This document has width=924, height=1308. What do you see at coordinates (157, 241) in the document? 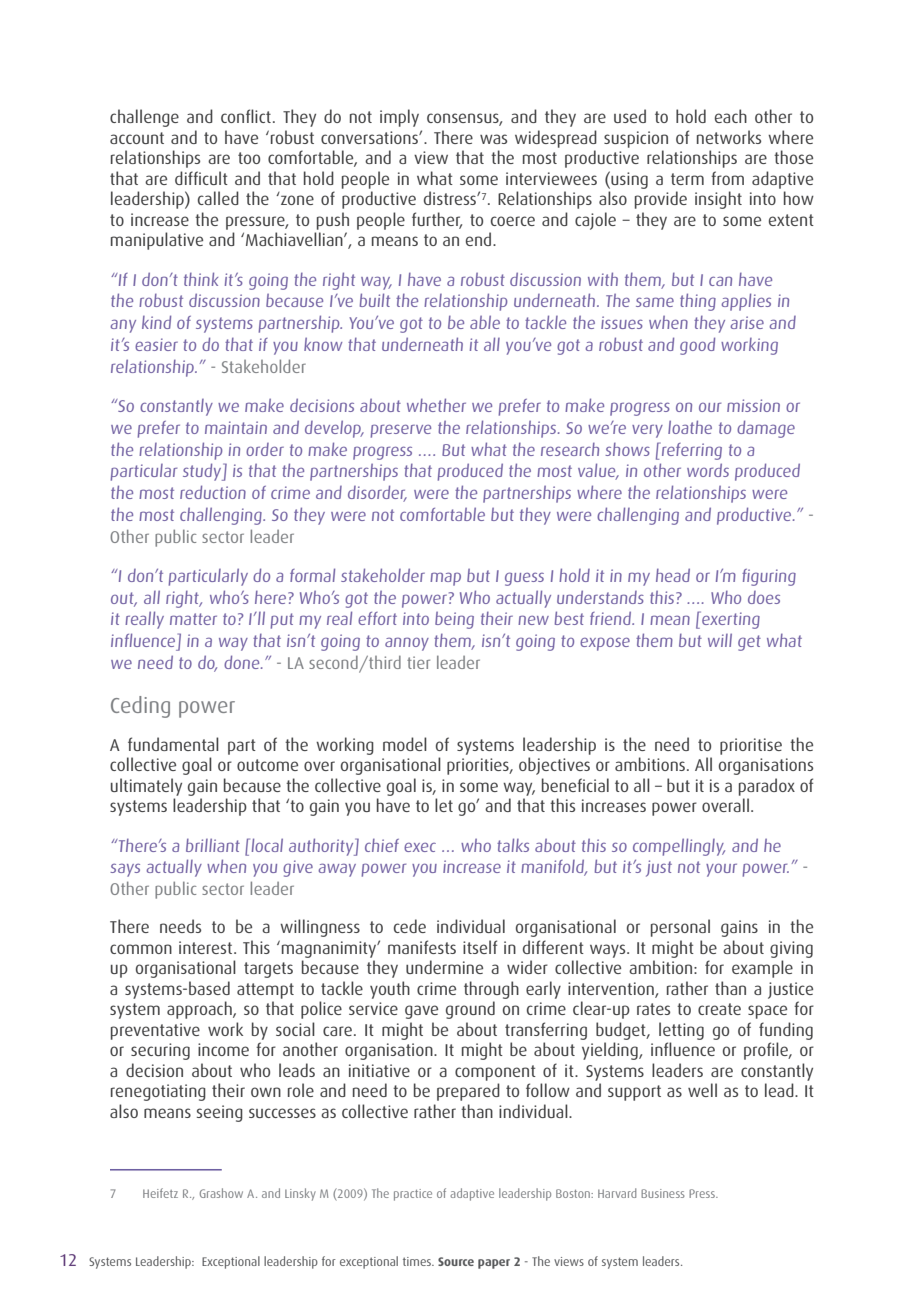
I see `manipulative` at bounding box center [157, 241].
